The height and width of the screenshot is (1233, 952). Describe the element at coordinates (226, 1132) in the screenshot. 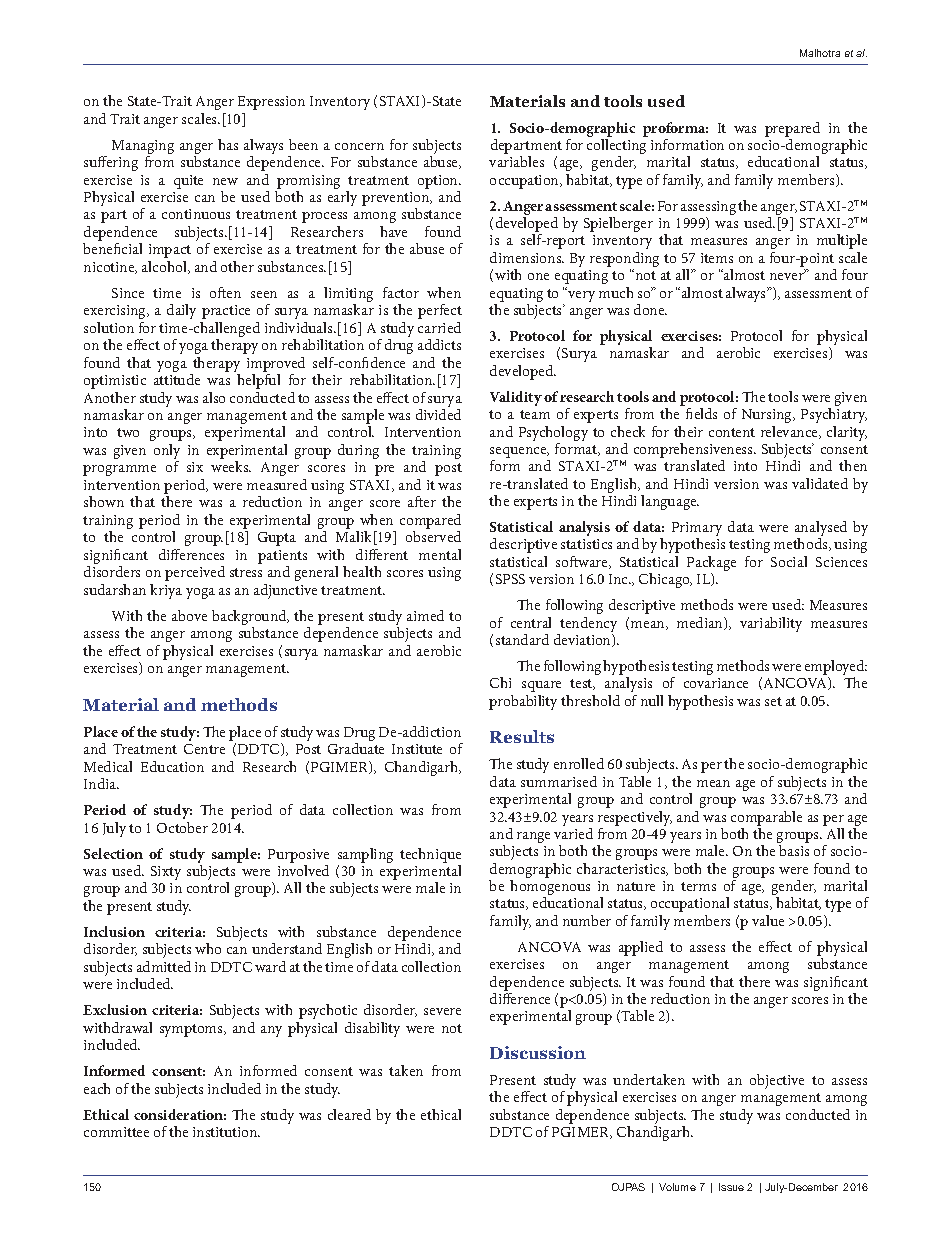

I see `institution` at that location.
